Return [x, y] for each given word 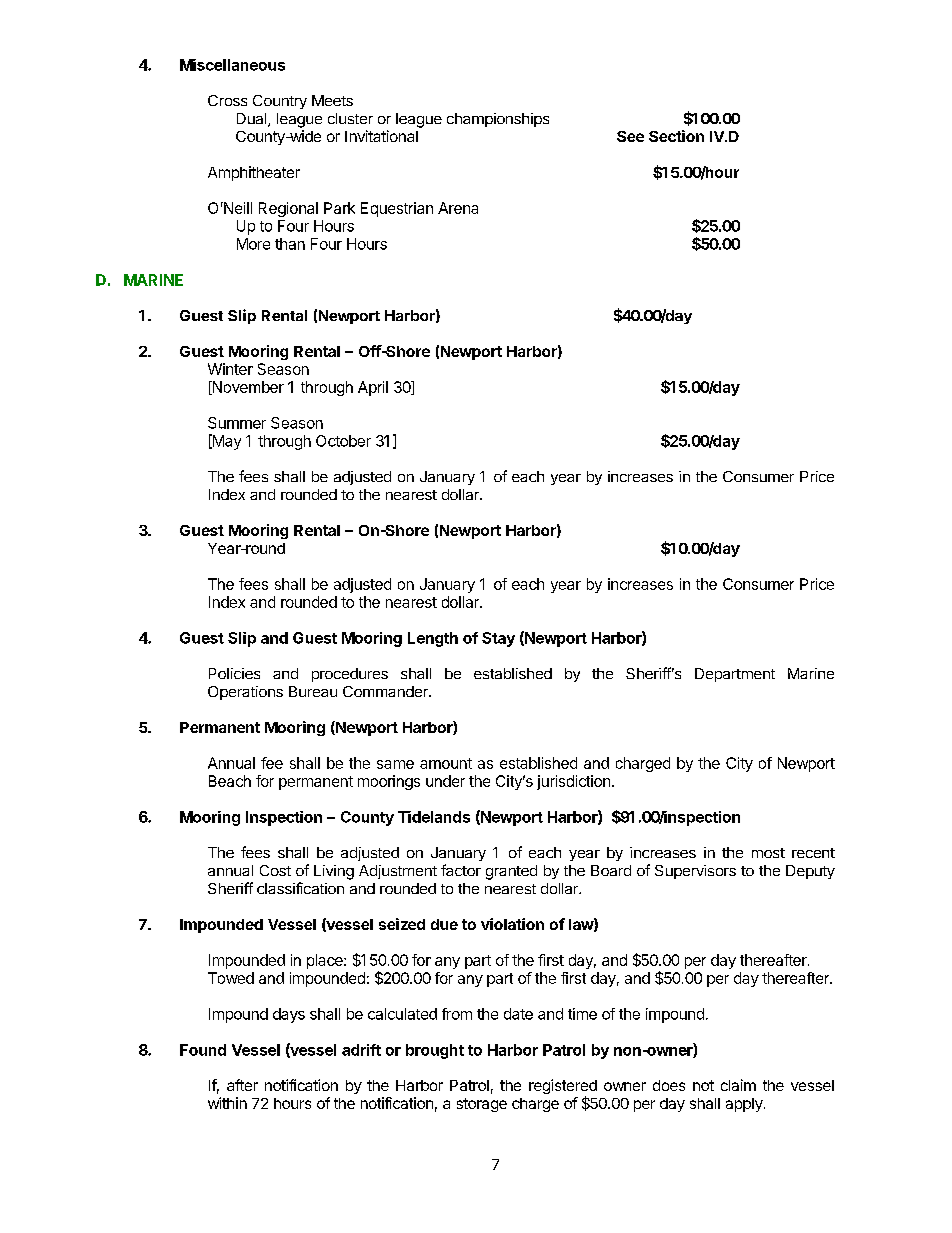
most [768, 853]
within [227, 1103]
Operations [245, 693]
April [373, 388]
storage [482, 1105]
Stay [498, 639]
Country [280, 102]
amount [446, 763]
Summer [237, 423]
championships [498, 120]
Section [676, 136]
